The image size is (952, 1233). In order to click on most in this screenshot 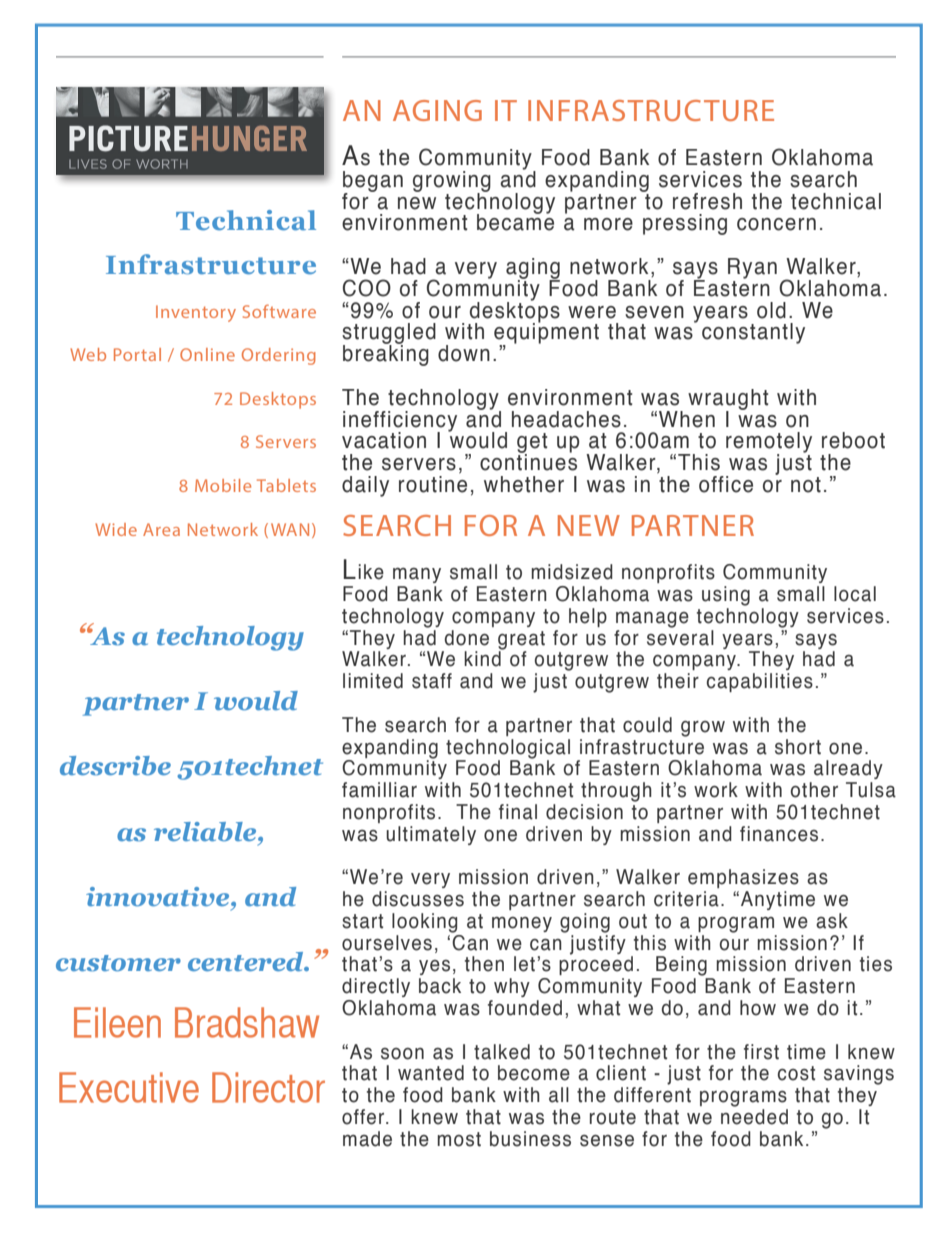, I will do `click(459, 1139)`.
